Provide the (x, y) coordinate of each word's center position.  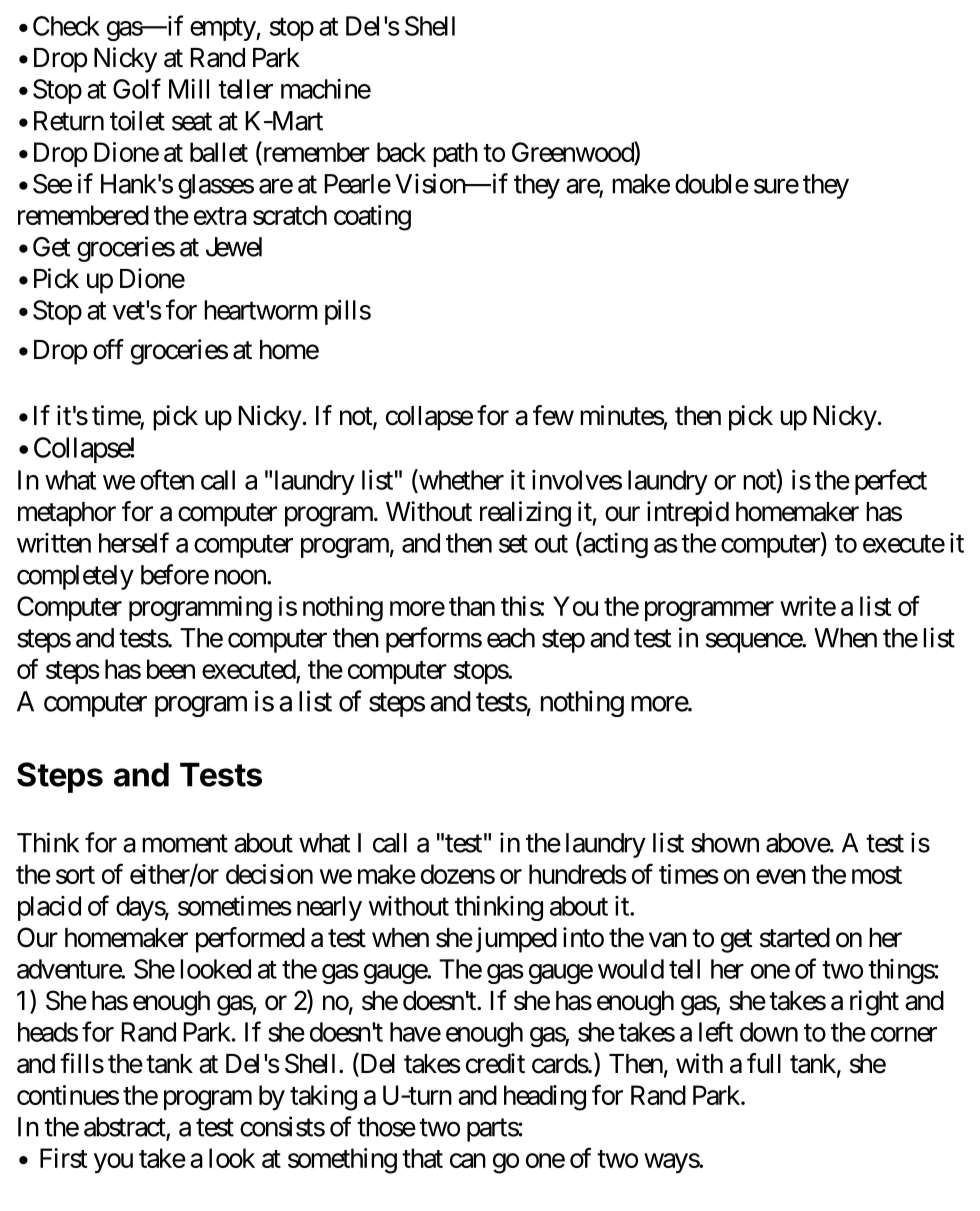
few (553, 415)
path (455, 154)
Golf (137, 88)
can (468, 1160)
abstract (125, 1128)
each (511, 638)
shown (725, 843)
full (764, 1063)
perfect (891, 482)
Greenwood (573, 153)
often (167, 479)
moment (185, 844)
